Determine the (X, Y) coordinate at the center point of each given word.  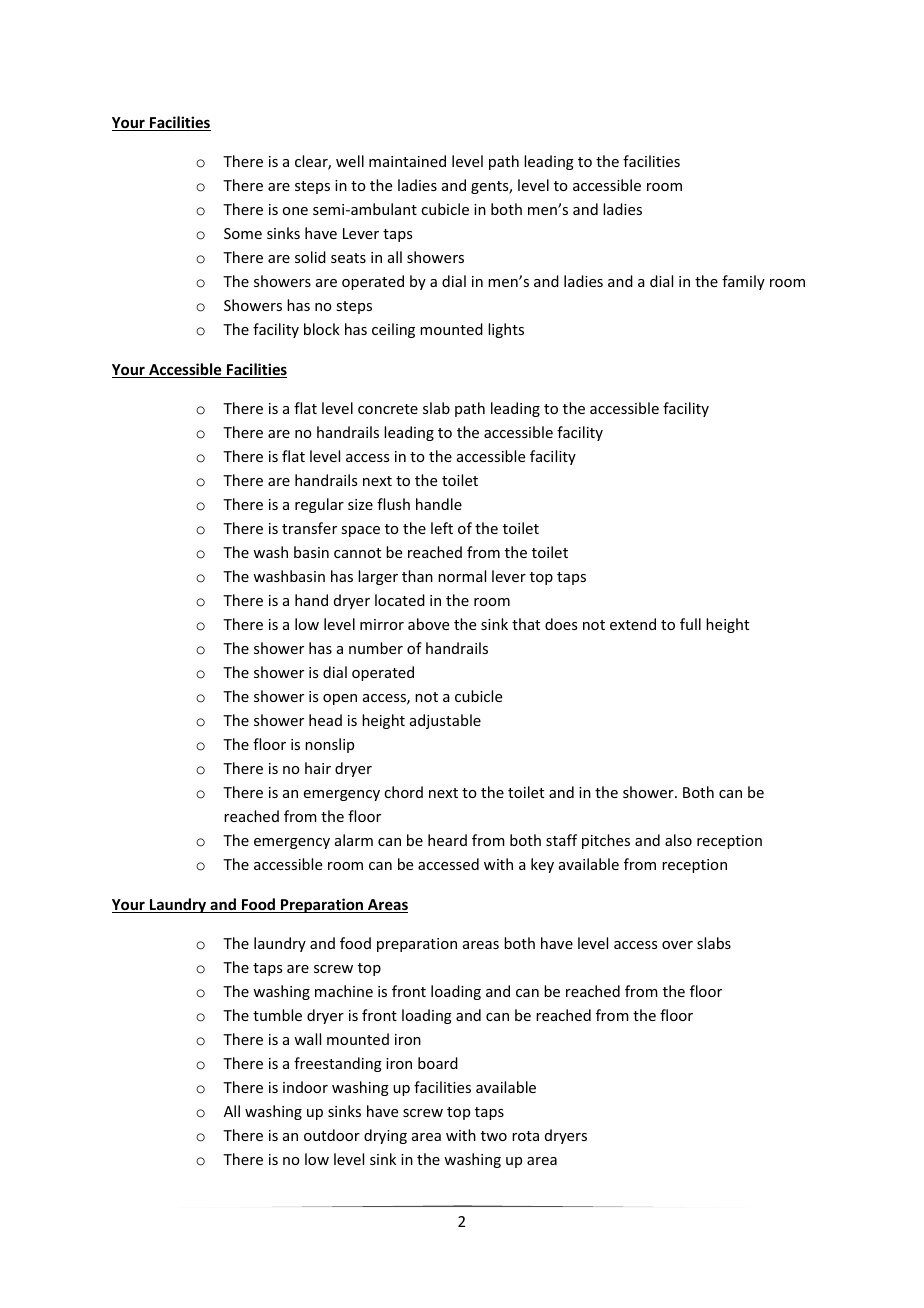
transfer (309, 528)
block (322, 329)
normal (462, 576)
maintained (407, 161)
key (542, 865)
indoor (305, 1087)
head (325, 720)
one (295, 211)
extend (633, 624)
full (690, 624)
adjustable (445, 721)
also (678, 840)
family (743, 282)
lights (506, 330)
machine (344, 991)
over (677, 945)
